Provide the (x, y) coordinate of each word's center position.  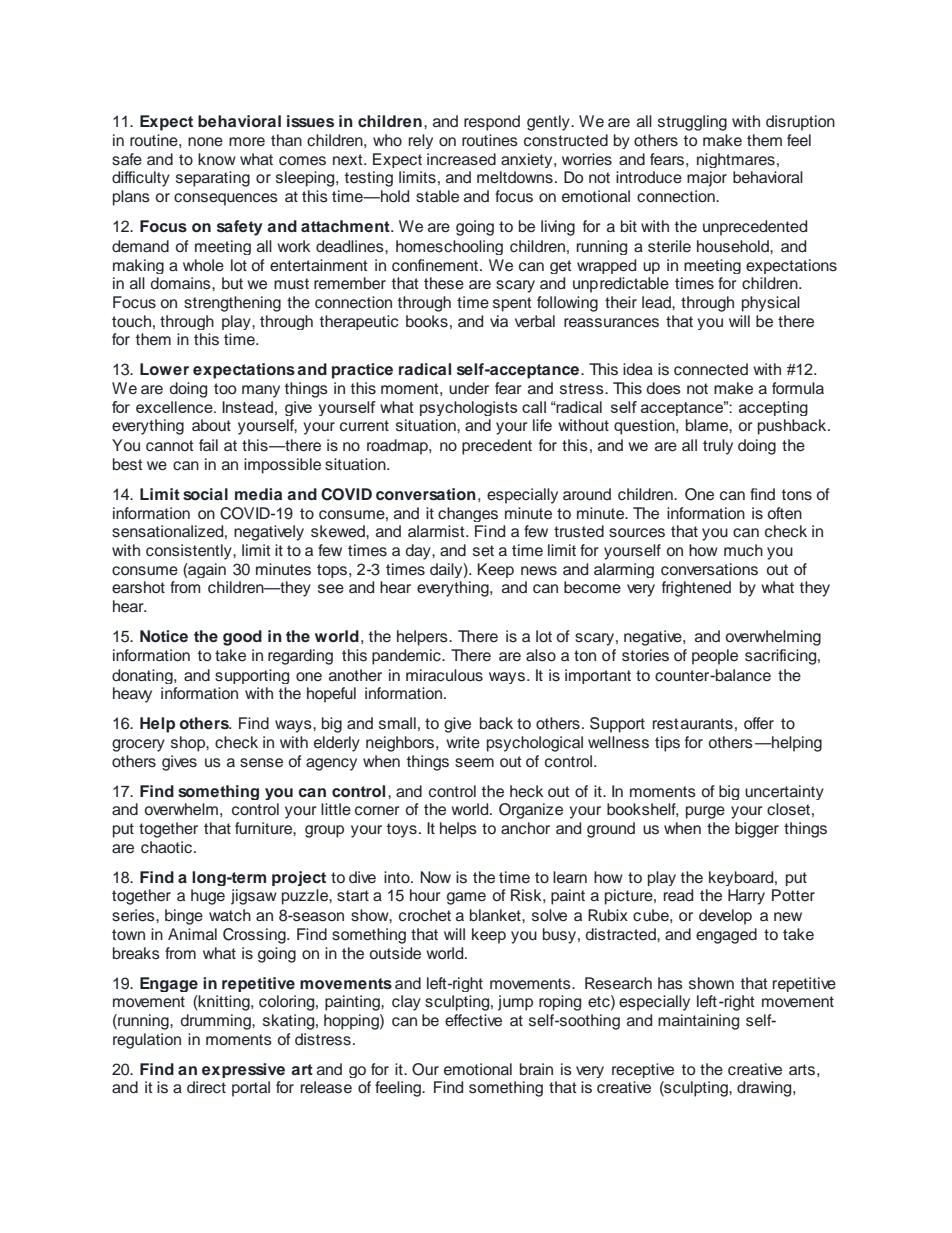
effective (473, 1020)
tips (667, 744)
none (205, 142)
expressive (243, 1070)
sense (261, 763)
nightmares (736, 160)
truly (718, 447)
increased (461, 159)
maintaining (698, 1022)
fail (208, 445)
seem (474, 763)
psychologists (469, 408)
